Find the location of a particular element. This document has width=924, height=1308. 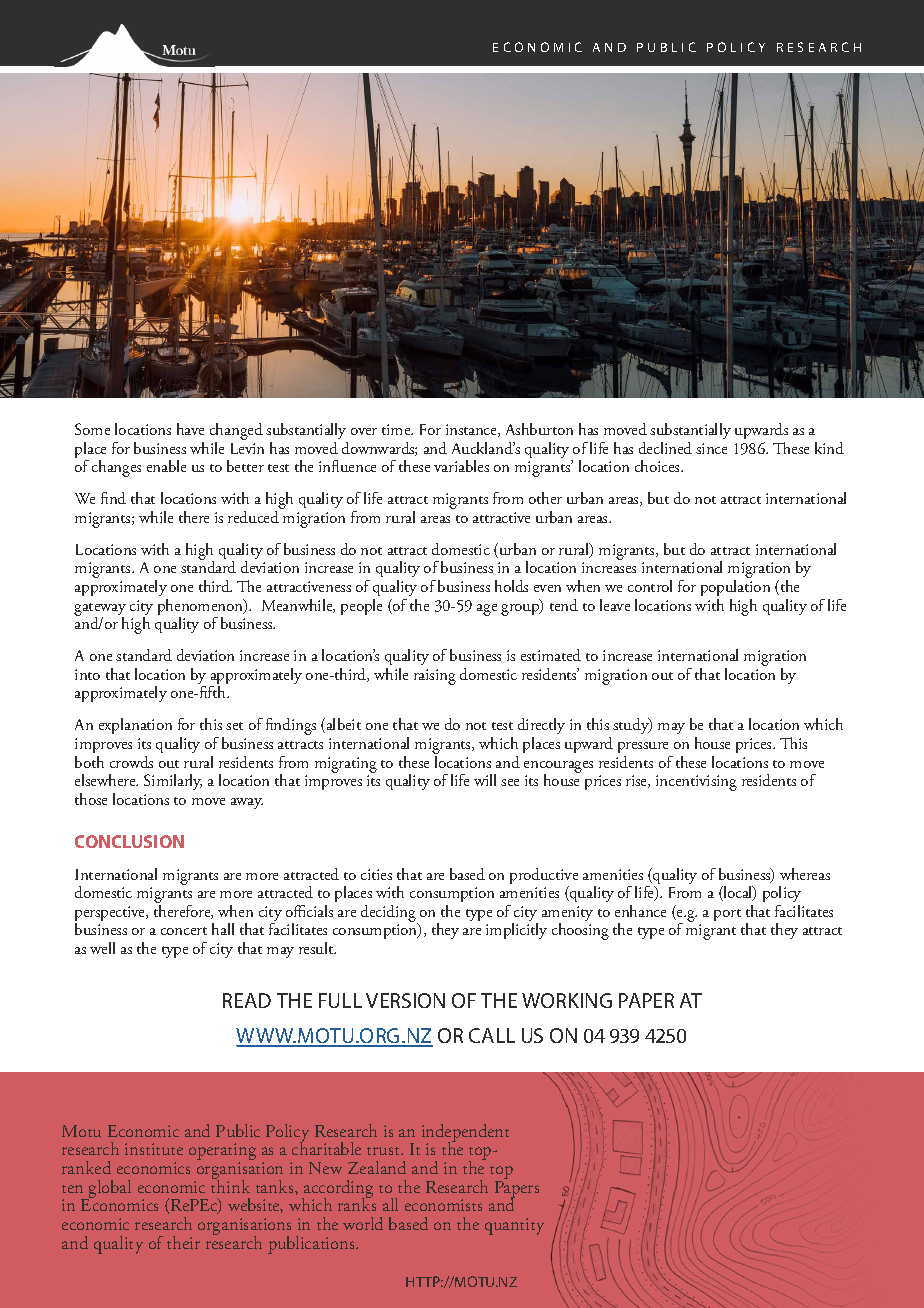

pressure is located at coordinates (643, 747).
